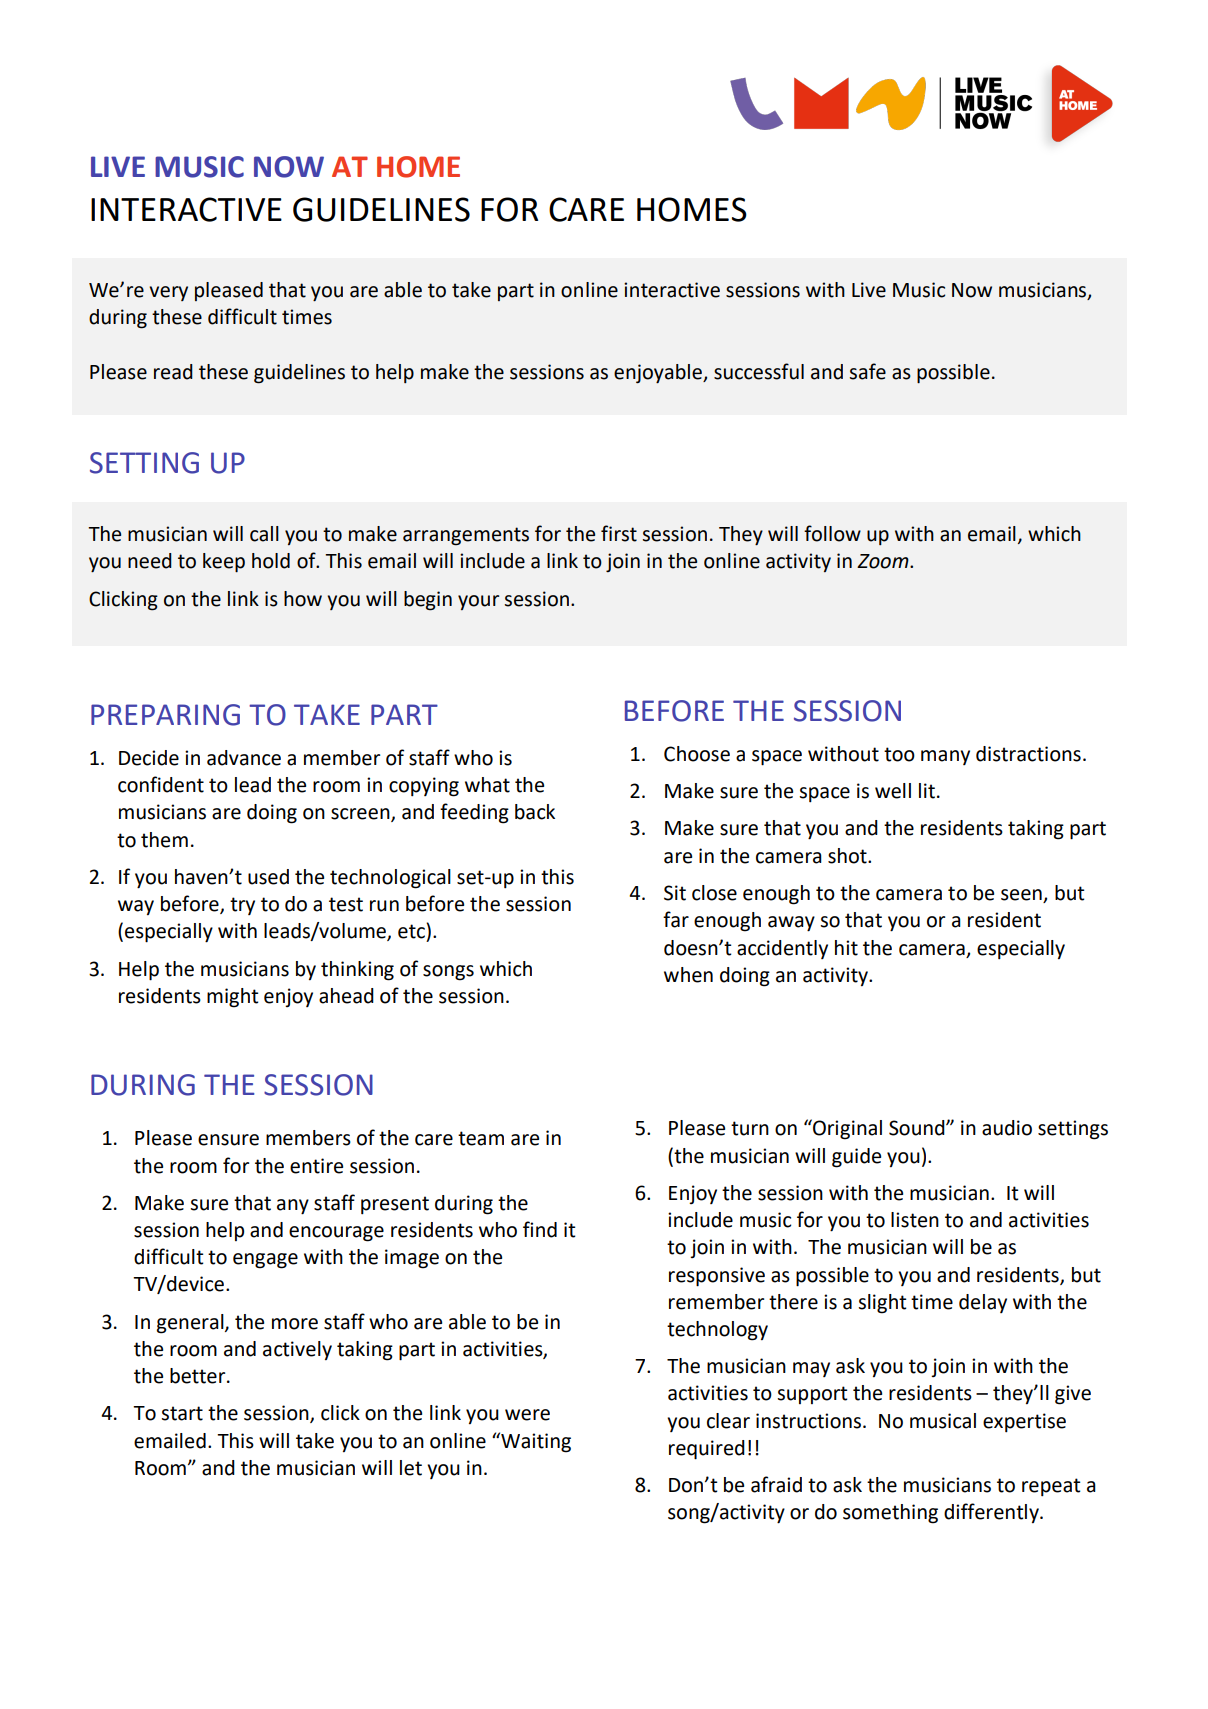  Describe the element at coordinates (918, 1128) in the image. I see `Sound` at that location.
